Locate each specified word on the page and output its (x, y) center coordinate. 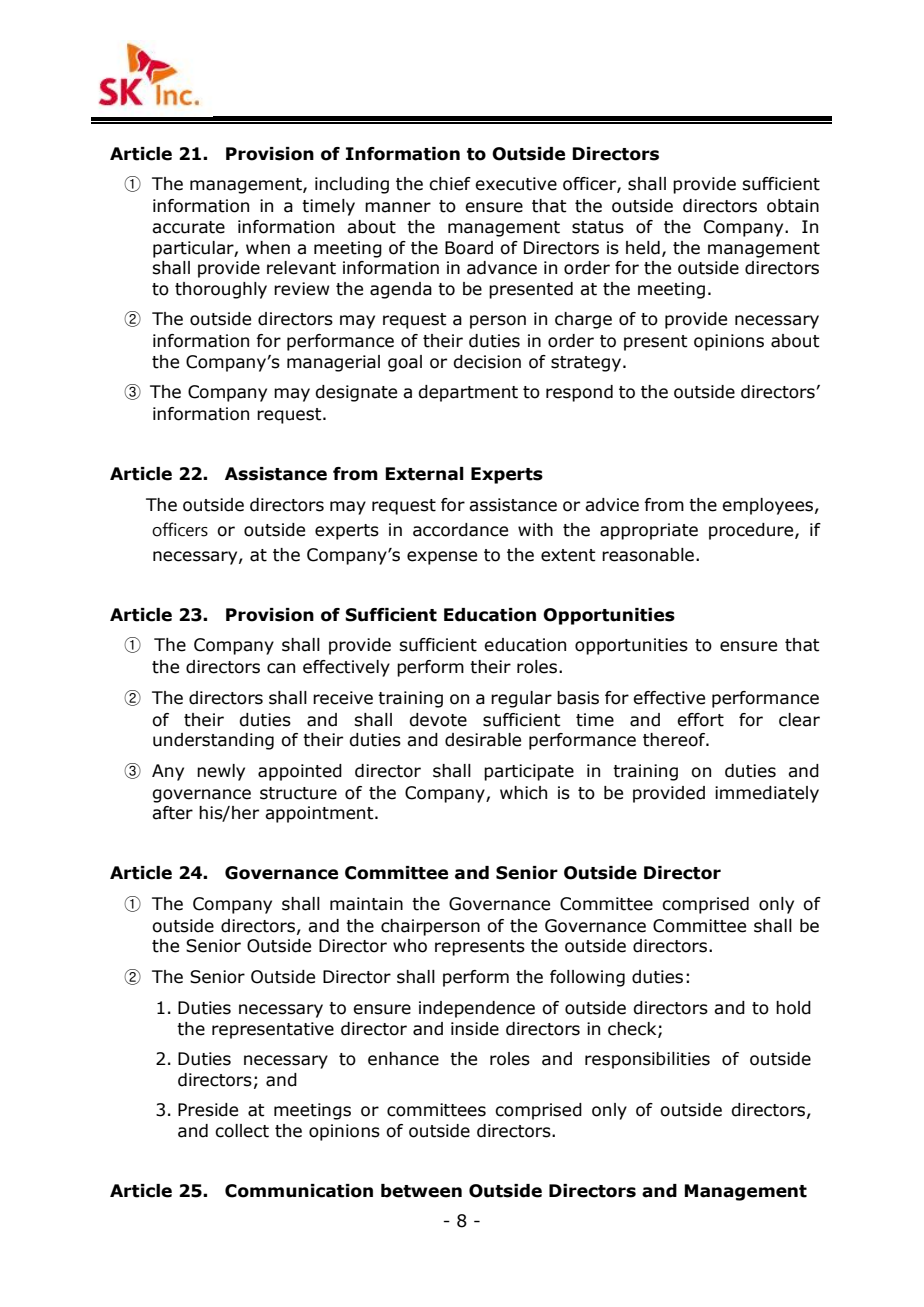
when (268, 248)
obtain (793, 206)
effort (700, 720)
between (421, 1191)
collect (242, 1131)
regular (521, 699)
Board (469, 248)
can (281, 668)
